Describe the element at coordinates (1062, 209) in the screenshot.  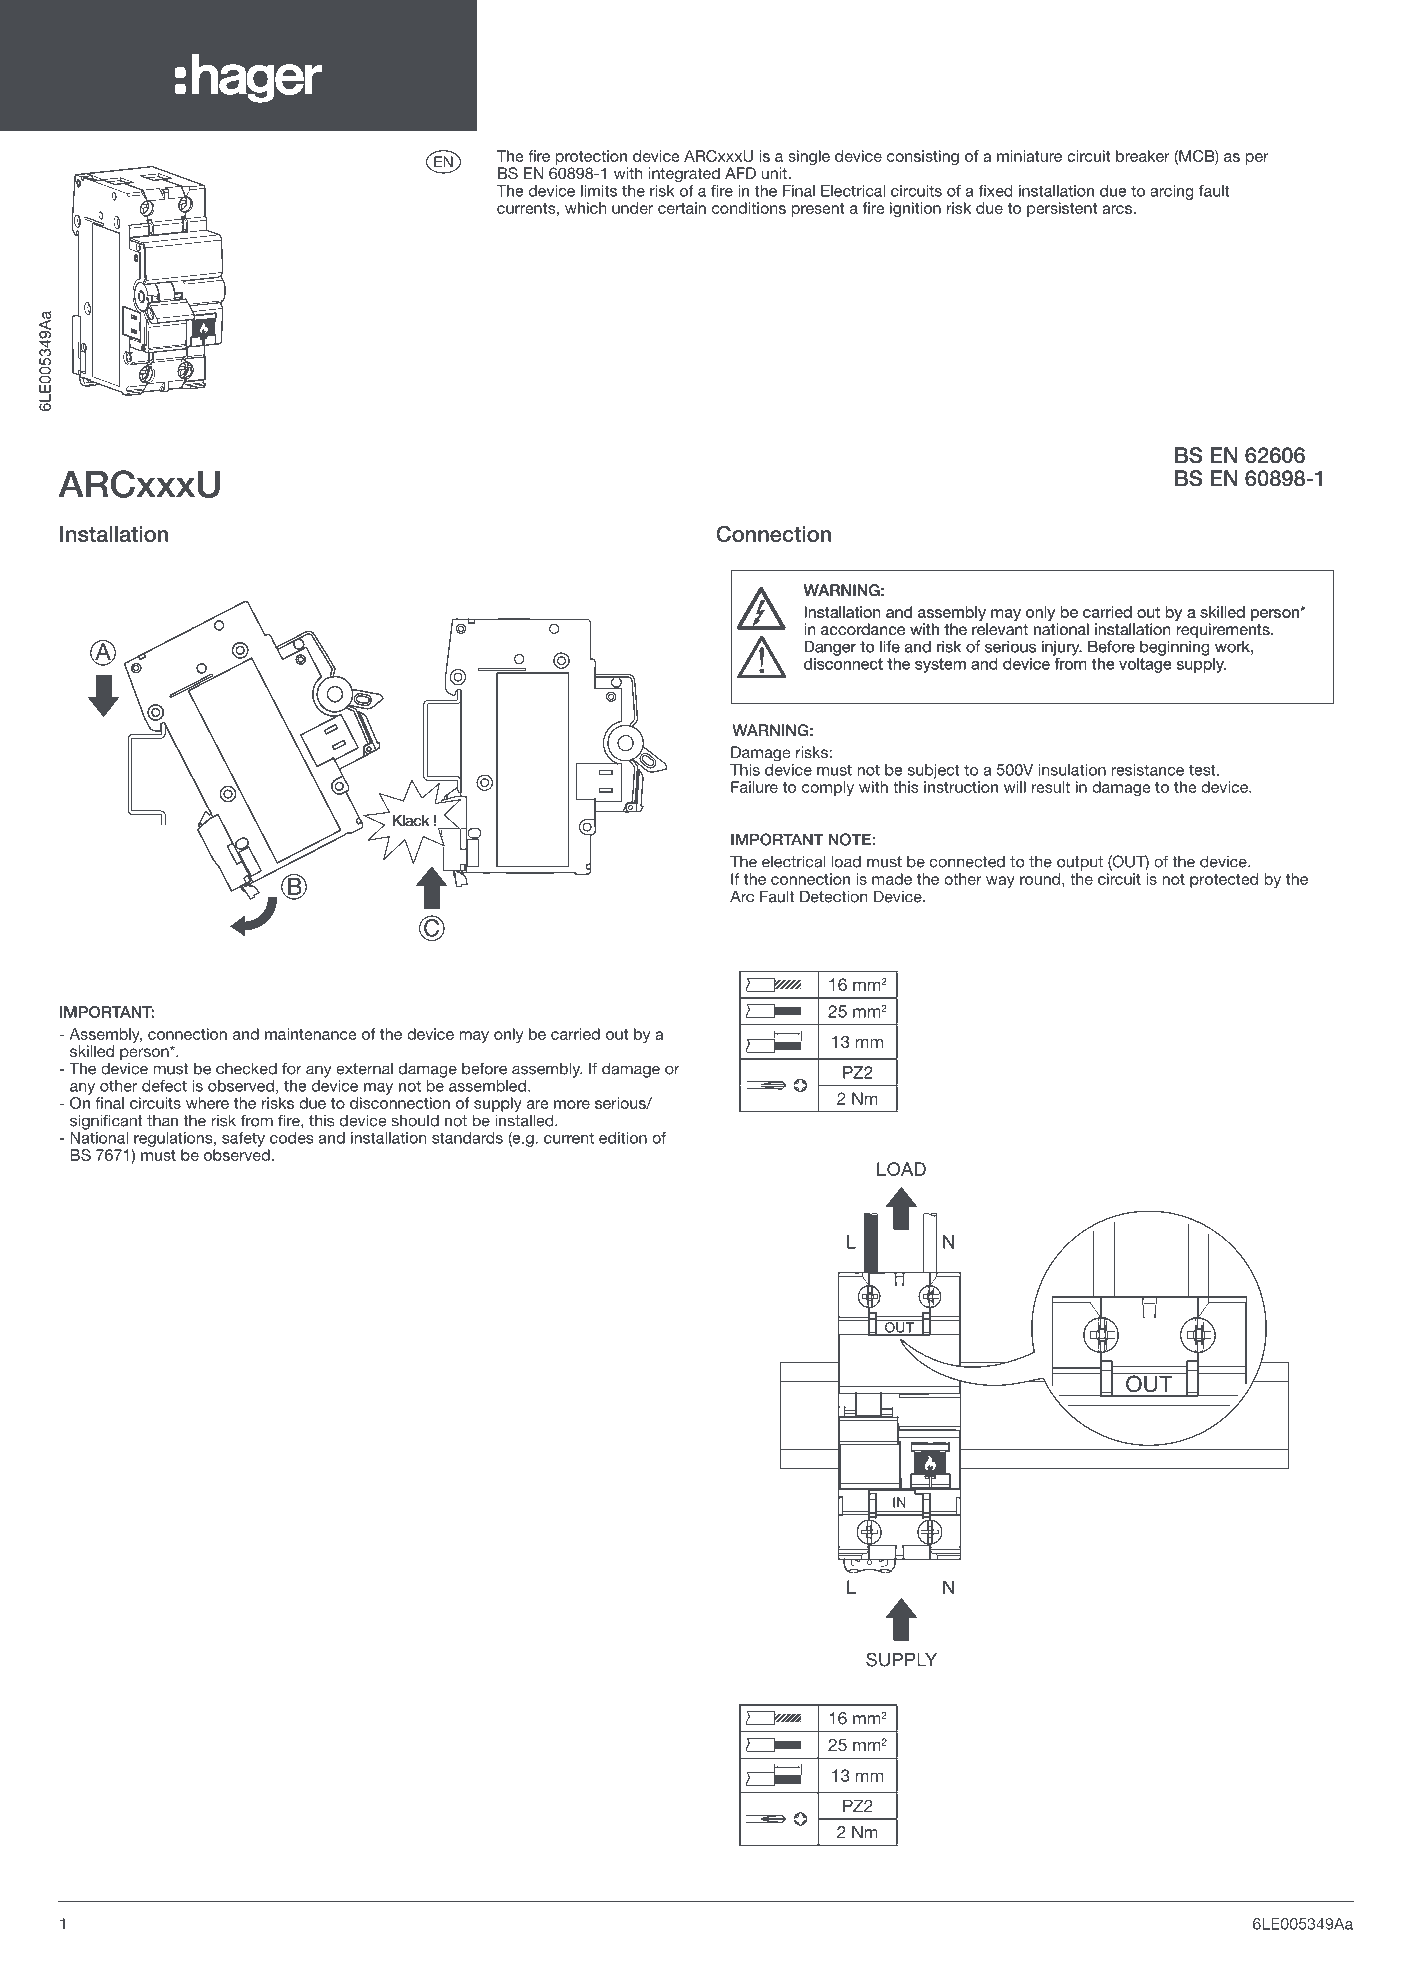
I see `persistent` at that location.
